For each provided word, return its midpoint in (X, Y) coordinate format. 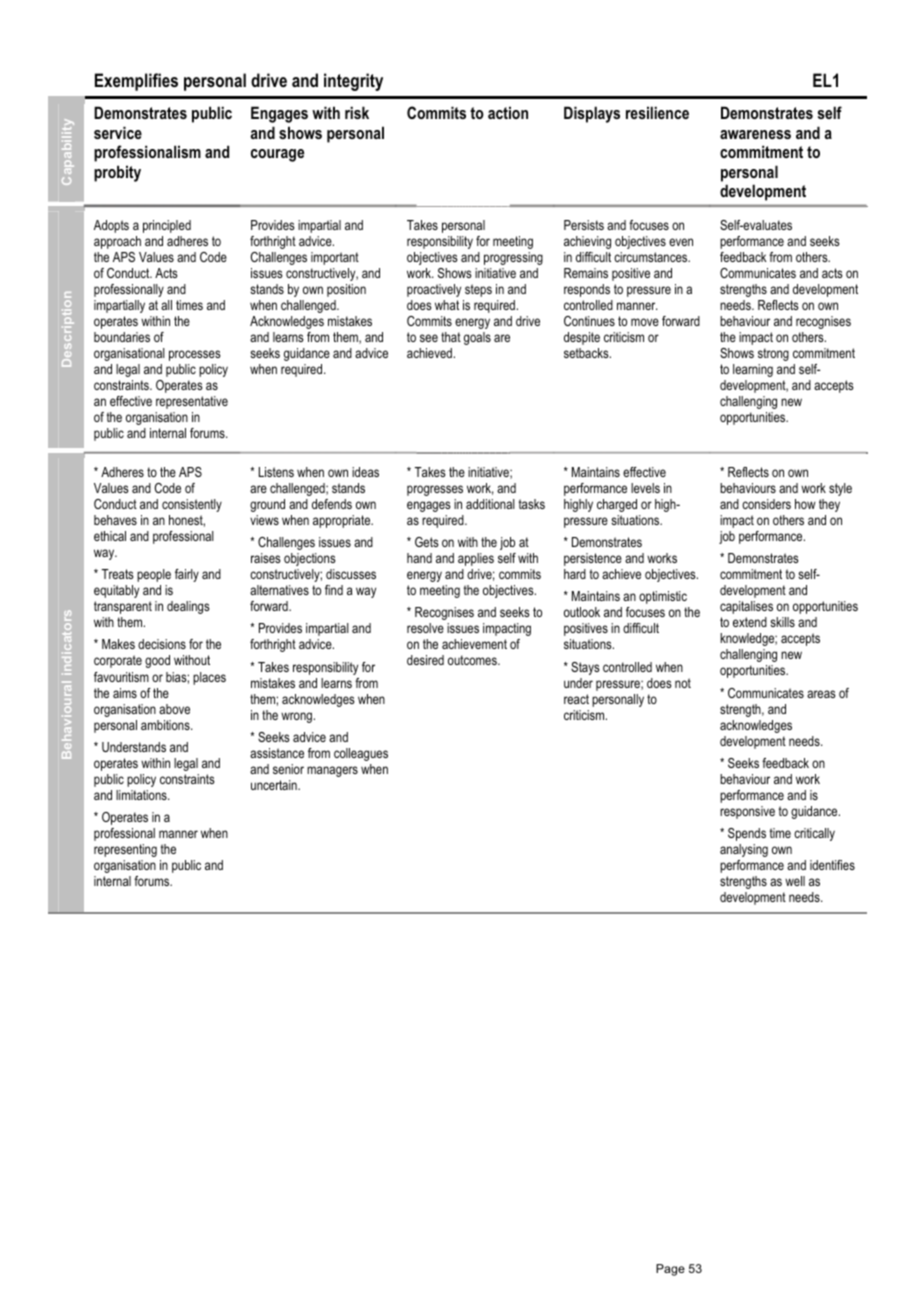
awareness (755, 134)
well (795, 881)
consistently (192, 505)
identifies (832, 865)
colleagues (361, 754)
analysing (744, 850)
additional (490, 504)
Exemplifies (136, 82)
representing (125, 850)
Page (670, 1270)
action (508, 112)
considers (766, 504)
